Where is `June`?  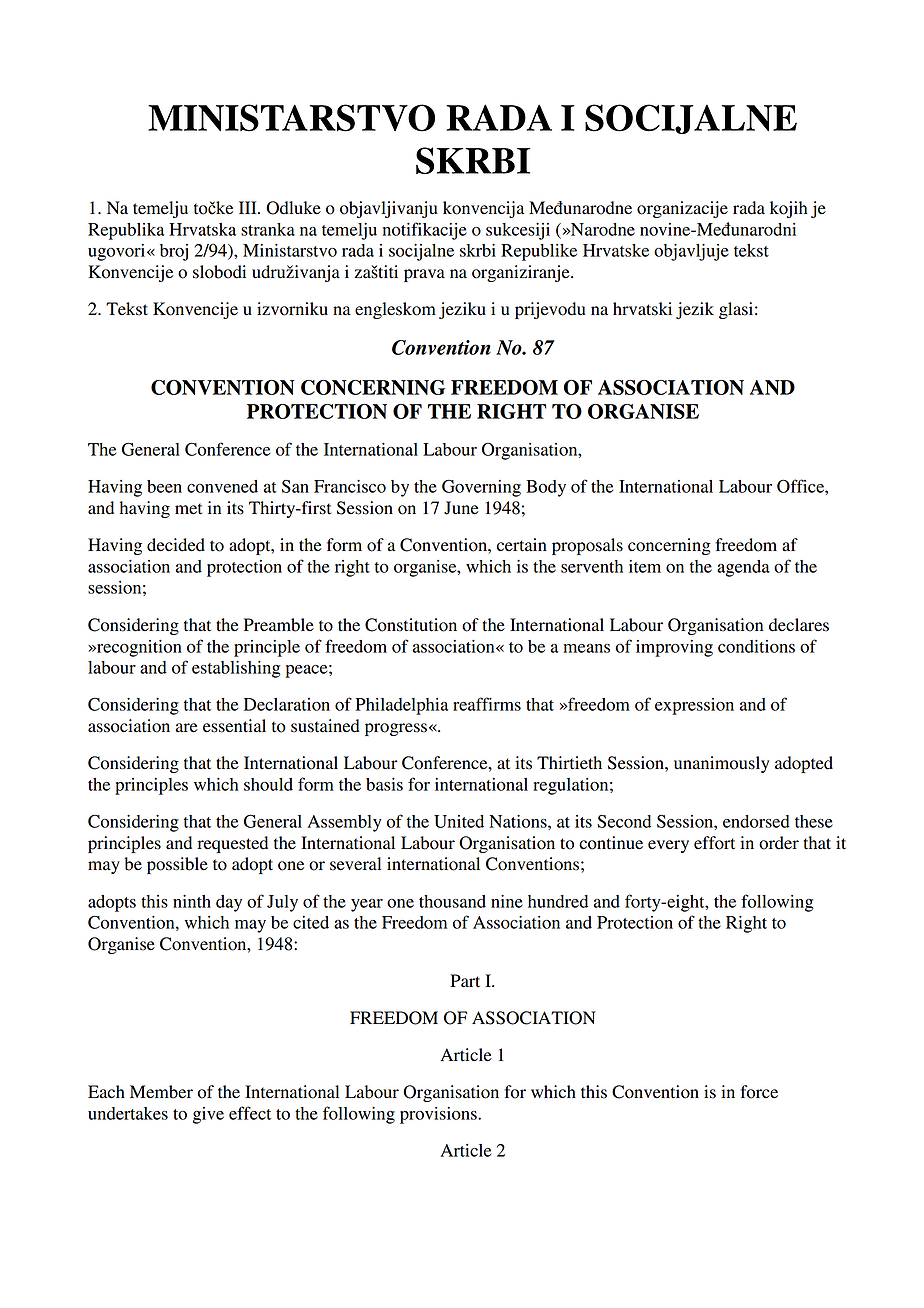 June is located at coordinates (461, 508).
